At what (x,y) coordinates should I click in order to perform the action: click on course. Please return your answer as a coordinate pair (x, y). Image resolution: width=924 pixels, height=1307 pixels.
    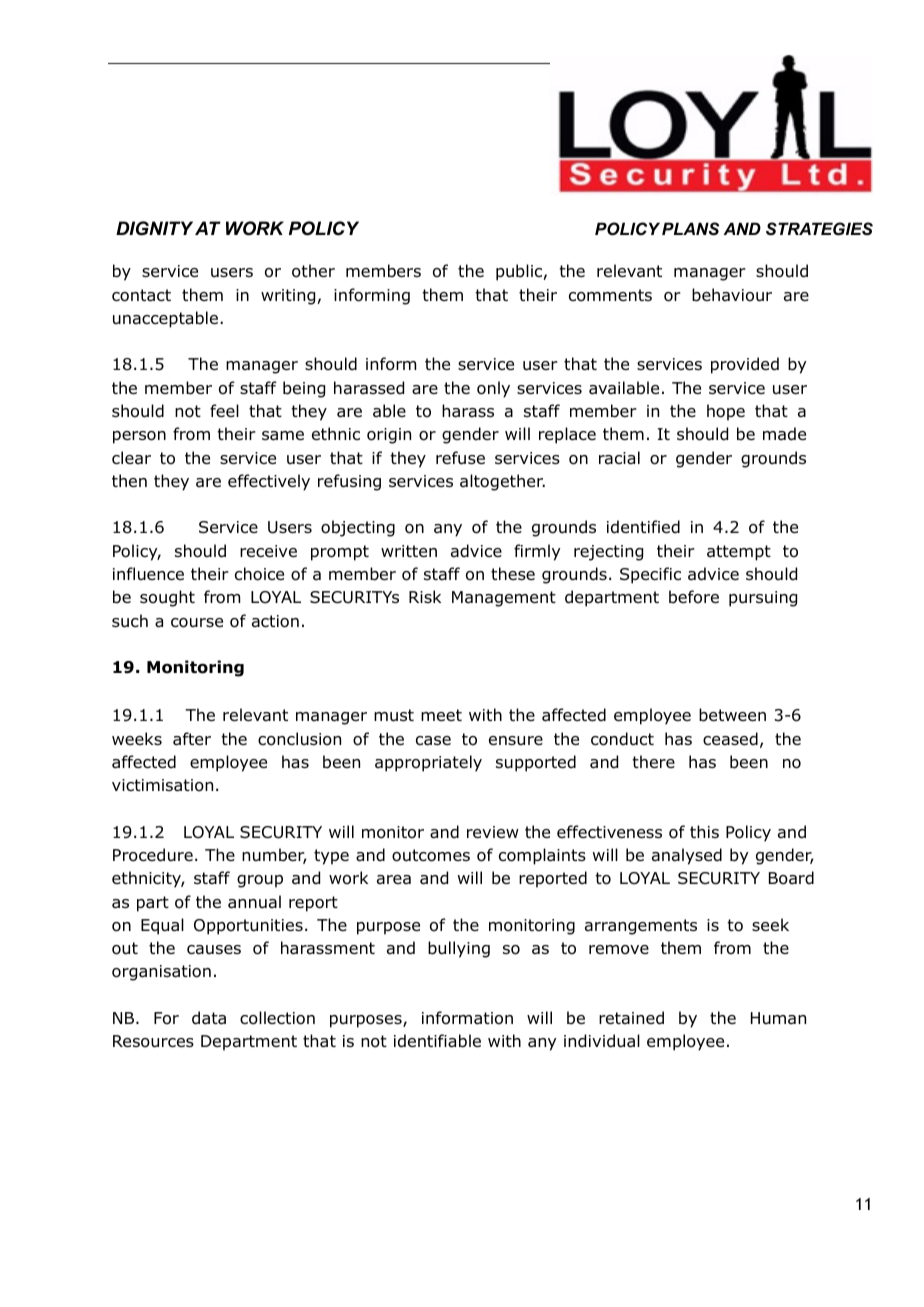
    Looking at the image, I should click on (197, 623).
